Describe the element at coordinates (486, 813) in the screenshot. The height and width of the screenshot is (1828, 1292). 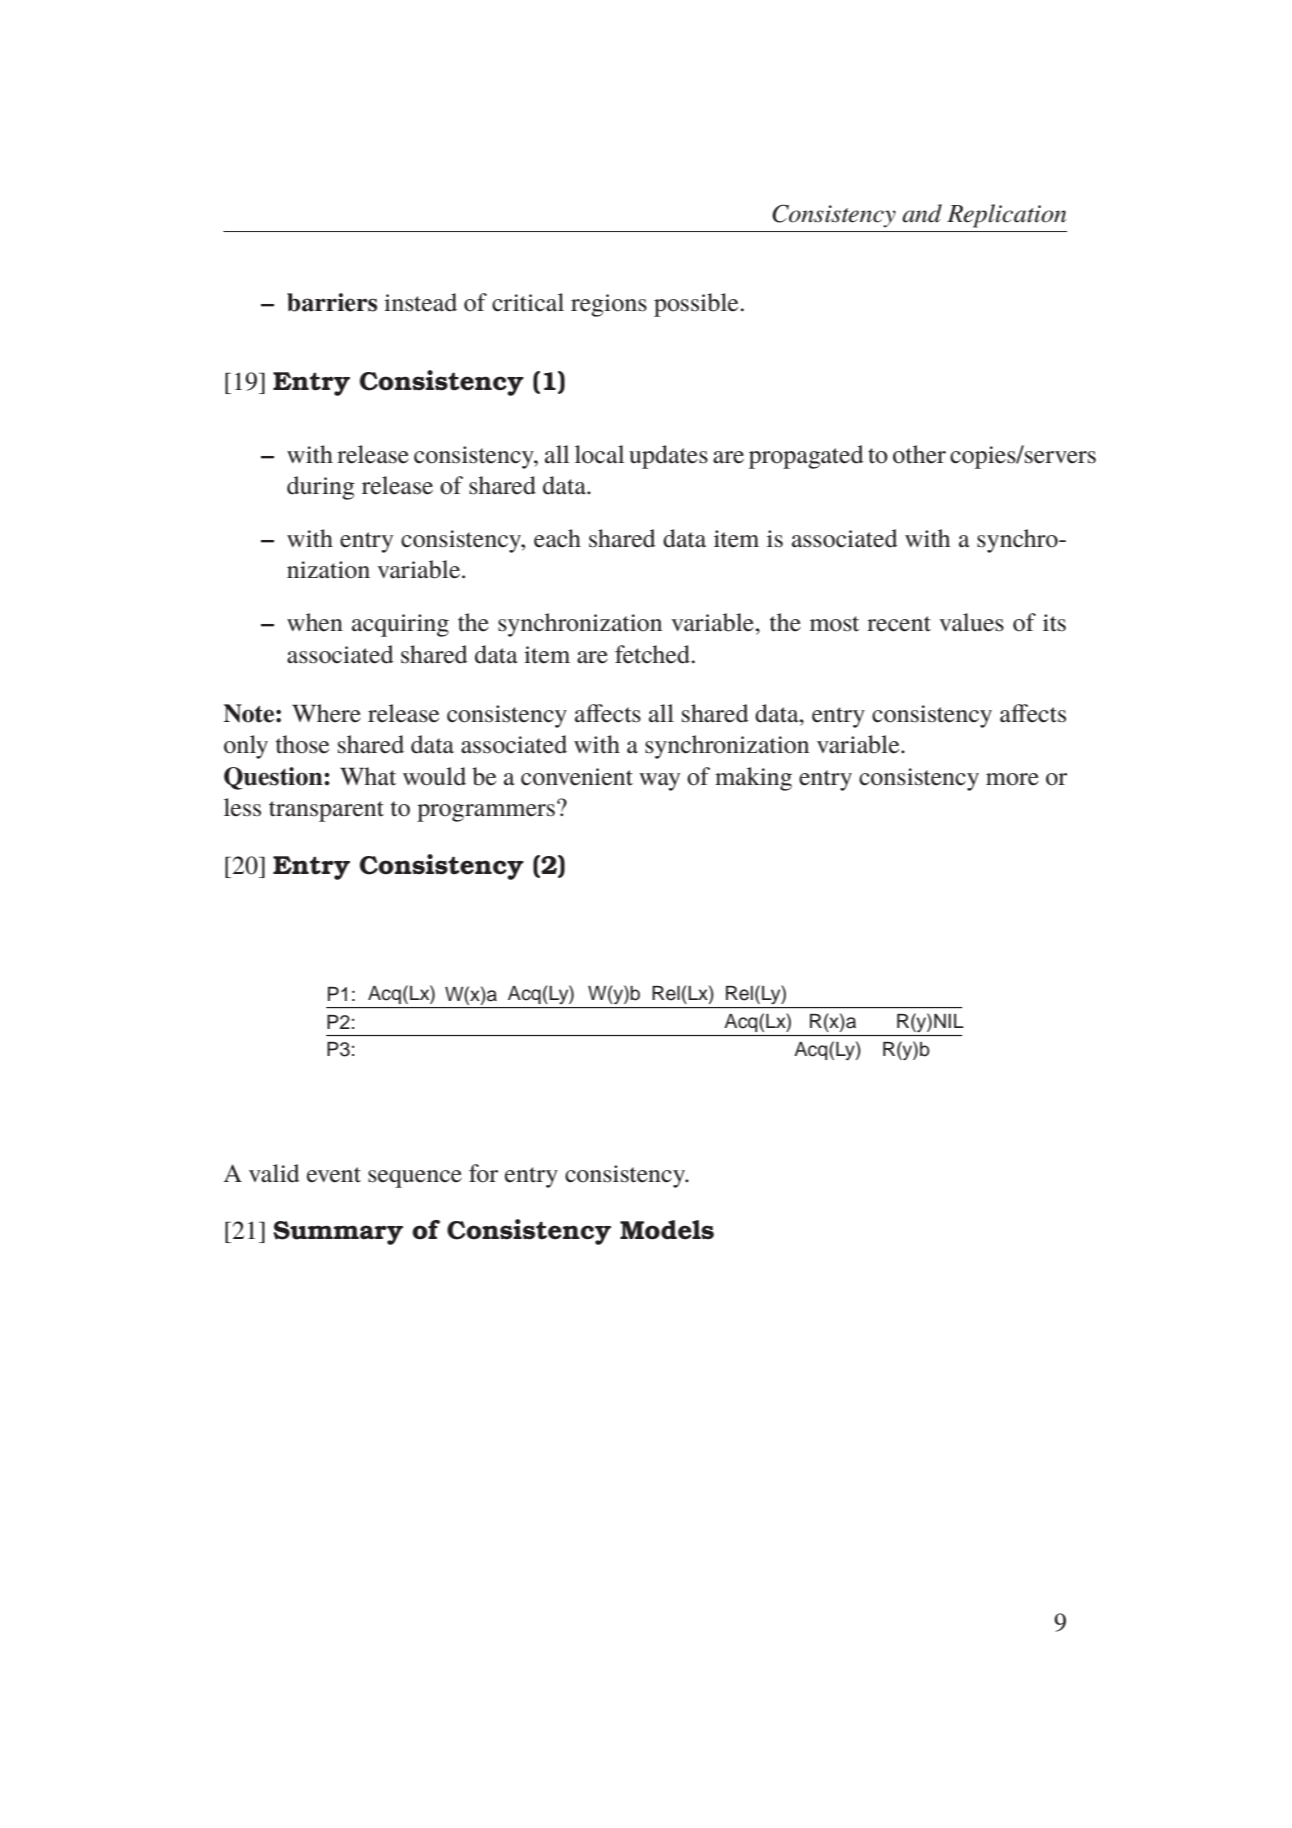
I see `programmers` at that location.
